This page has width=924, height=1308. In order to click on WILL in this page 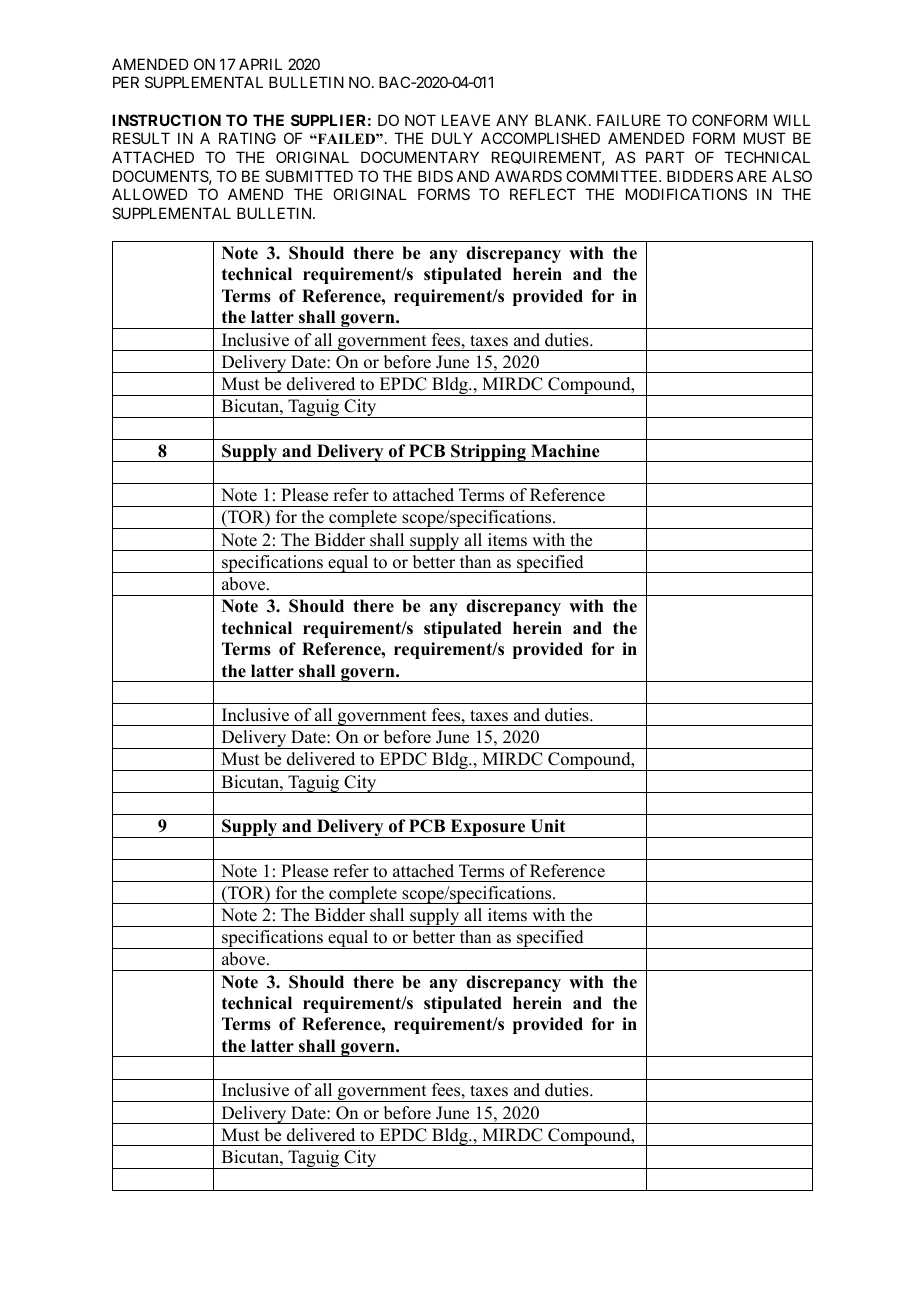, I will do `click(791, 120)`.
